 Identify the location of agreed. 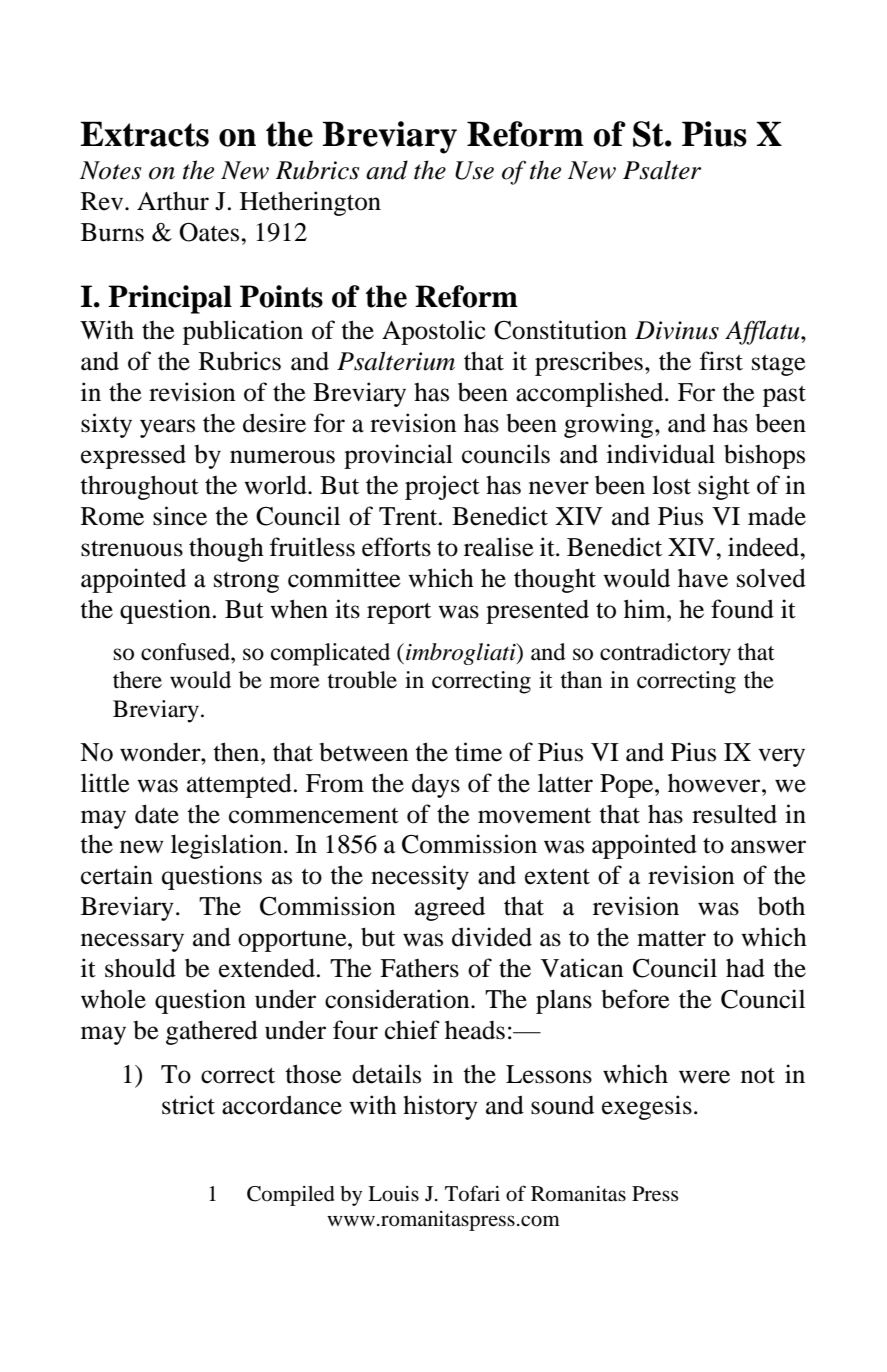
(450, 909).
